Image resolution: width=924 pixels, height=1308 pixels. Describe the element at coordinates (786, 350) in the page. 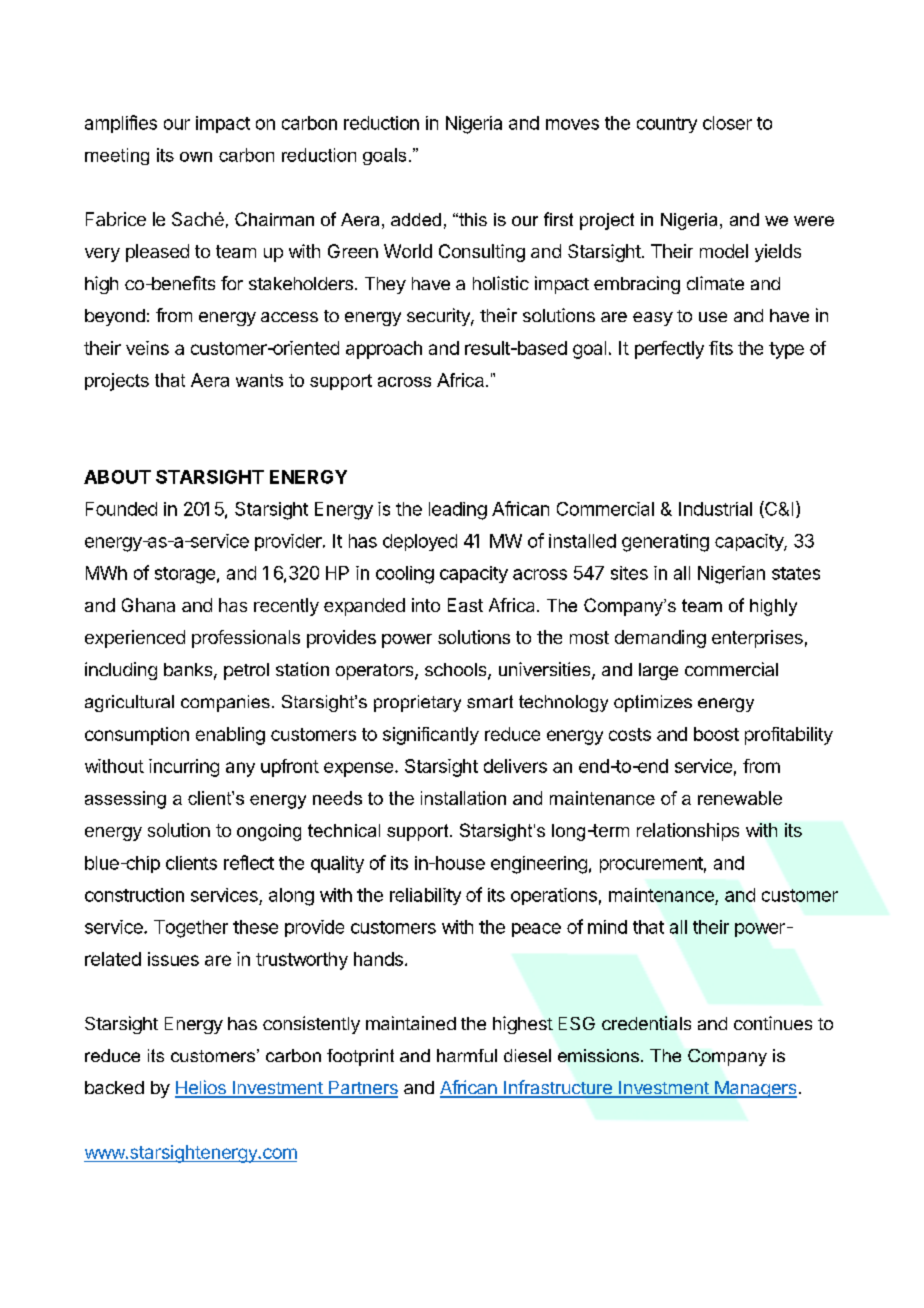

I see `type` at that location.
